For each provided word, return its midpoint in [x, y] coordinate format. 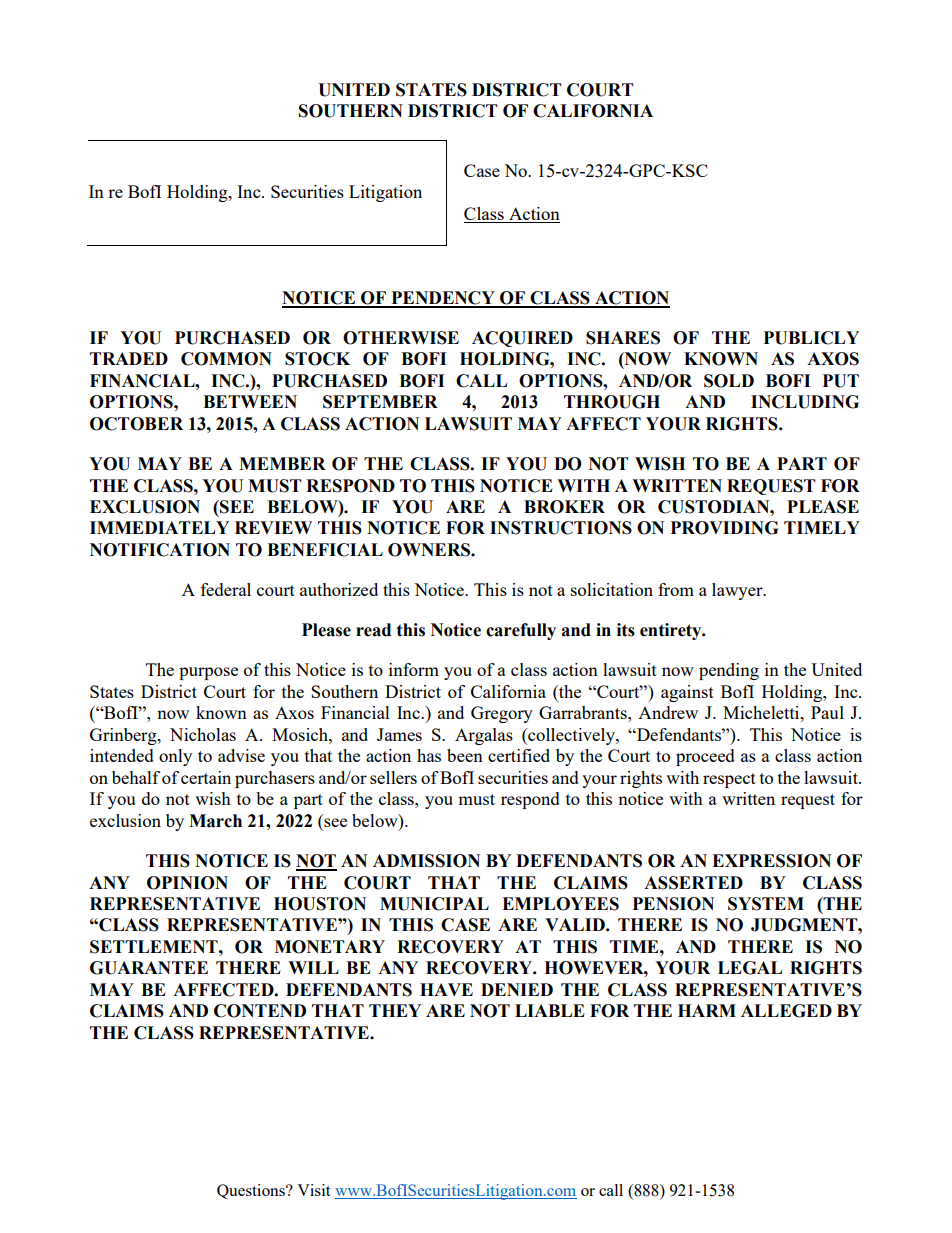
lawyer [738, 591]
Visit [313, 1190]
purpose [208, 673]
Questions [252, 1191]
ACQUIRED [522, 339]
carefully [521, 631]
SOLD [729, 381]
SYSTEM [766, 904]
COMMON [226, 359]
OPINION [187, 883]
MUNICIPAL [434, 904]
